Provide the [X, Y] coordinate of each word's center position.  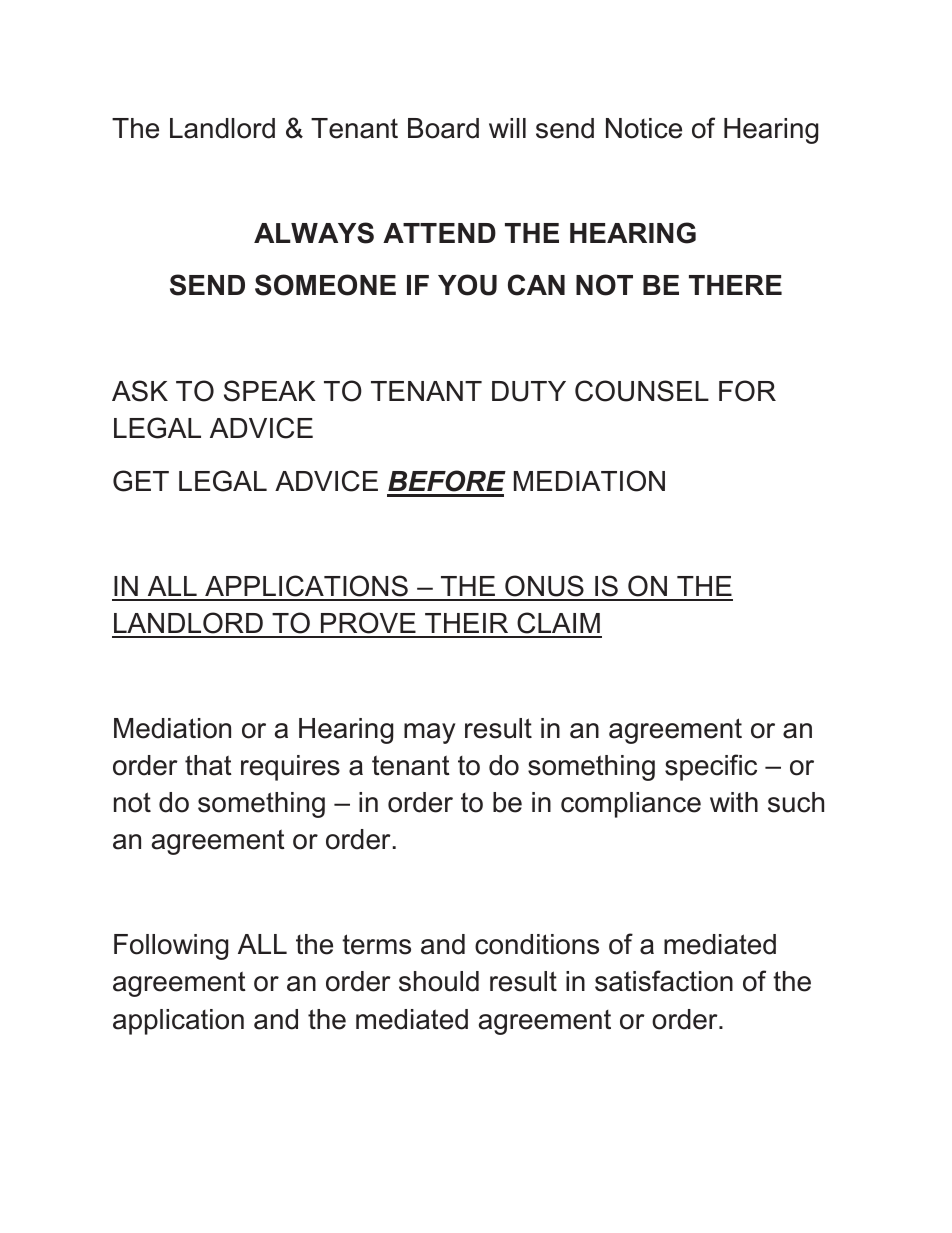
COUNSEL [642, 391]
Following [171, 947]
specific [711, 767]
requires [290, 768]
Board [443, 128]
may [429, 733]
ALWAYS [314, 233]
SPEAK [270, 391]
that [208, 765]
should [439, 981]
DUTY [529, 391]
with [734, 802]
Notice [644, 128]
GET [141, 481]
